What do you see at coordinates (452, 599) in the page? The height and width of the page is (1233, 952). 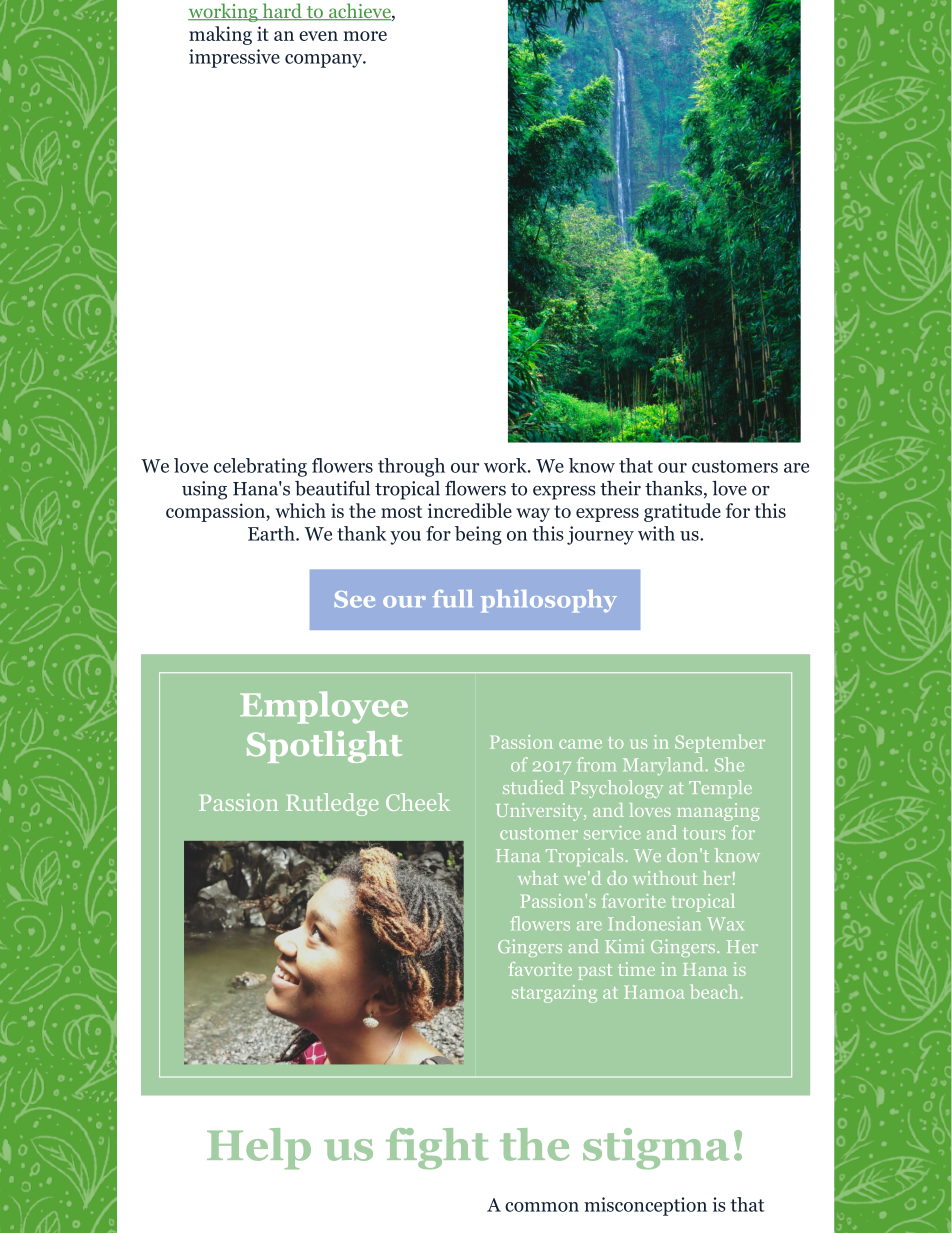 I see `full` at bounding box center [452, 599].
